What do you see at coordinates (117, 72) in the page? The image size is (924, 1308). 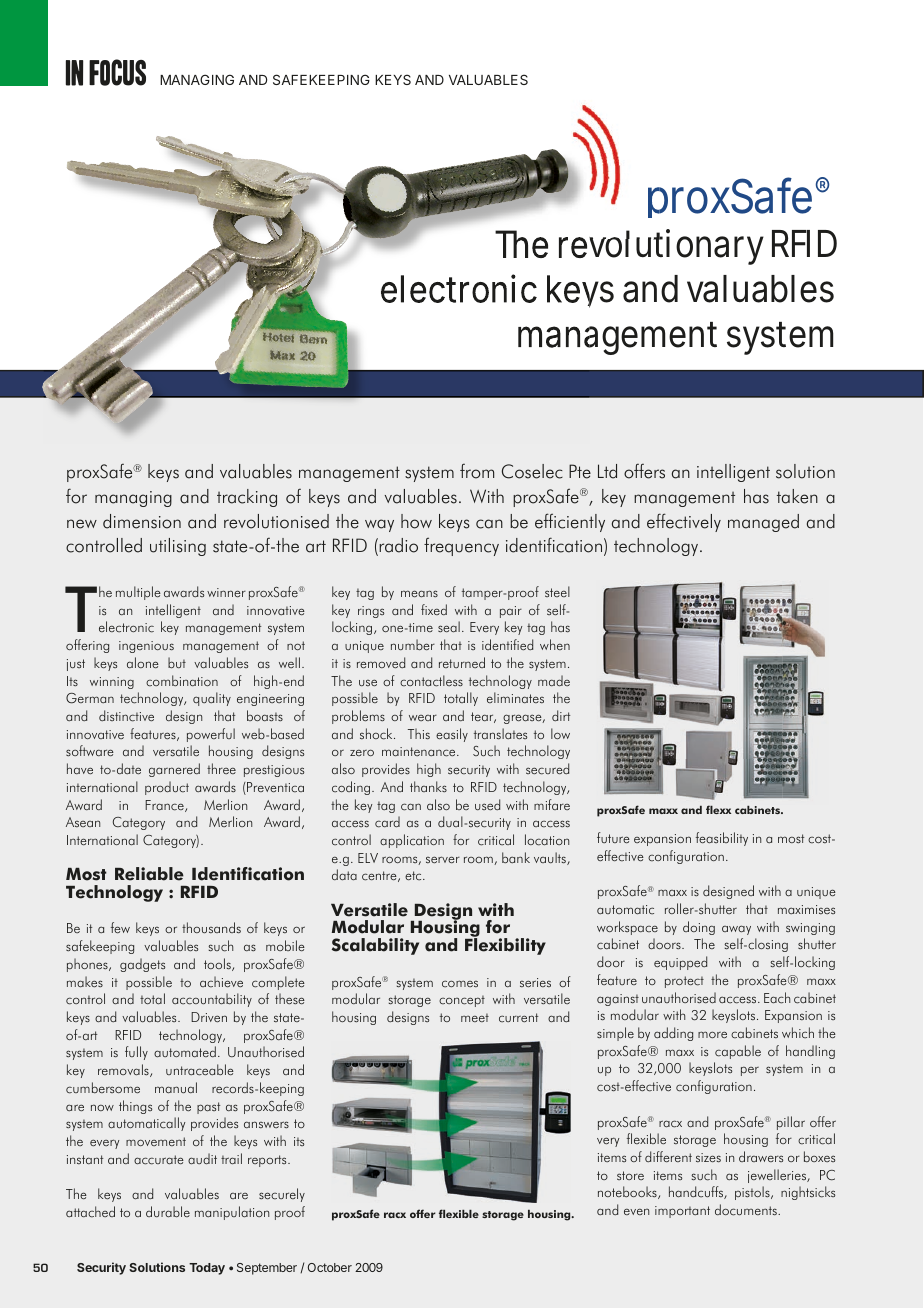 I see `Focus` at bounding box center [117, 72].
